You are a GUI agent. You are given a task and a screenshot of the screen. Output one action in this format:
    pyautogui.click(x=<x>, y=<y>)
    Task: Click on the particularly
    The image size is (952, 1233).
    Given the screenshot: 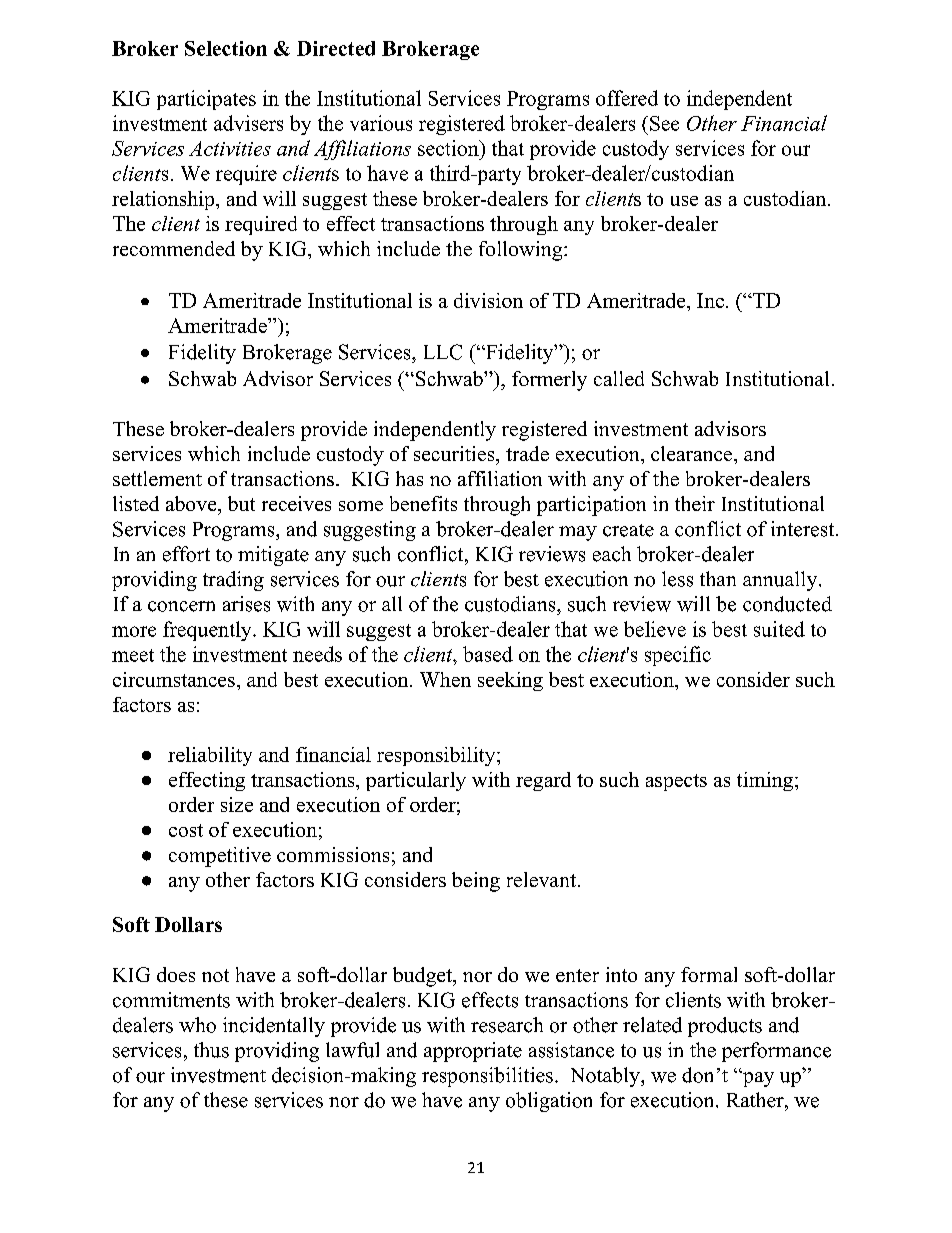 What is the action you would take?
    pyautogui.click(x=416, y=781)
